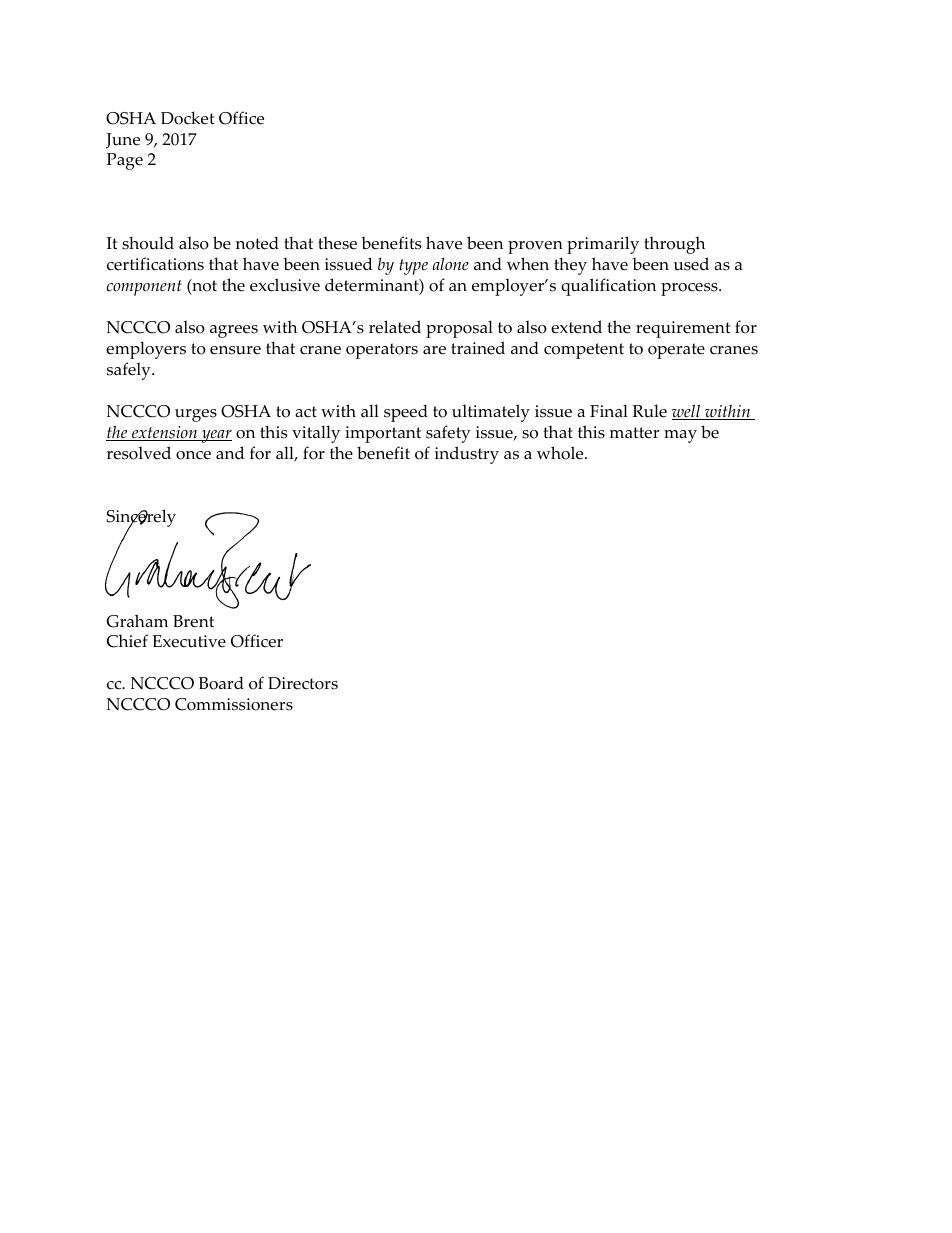  I want to click on urges, so click(196, 415).
